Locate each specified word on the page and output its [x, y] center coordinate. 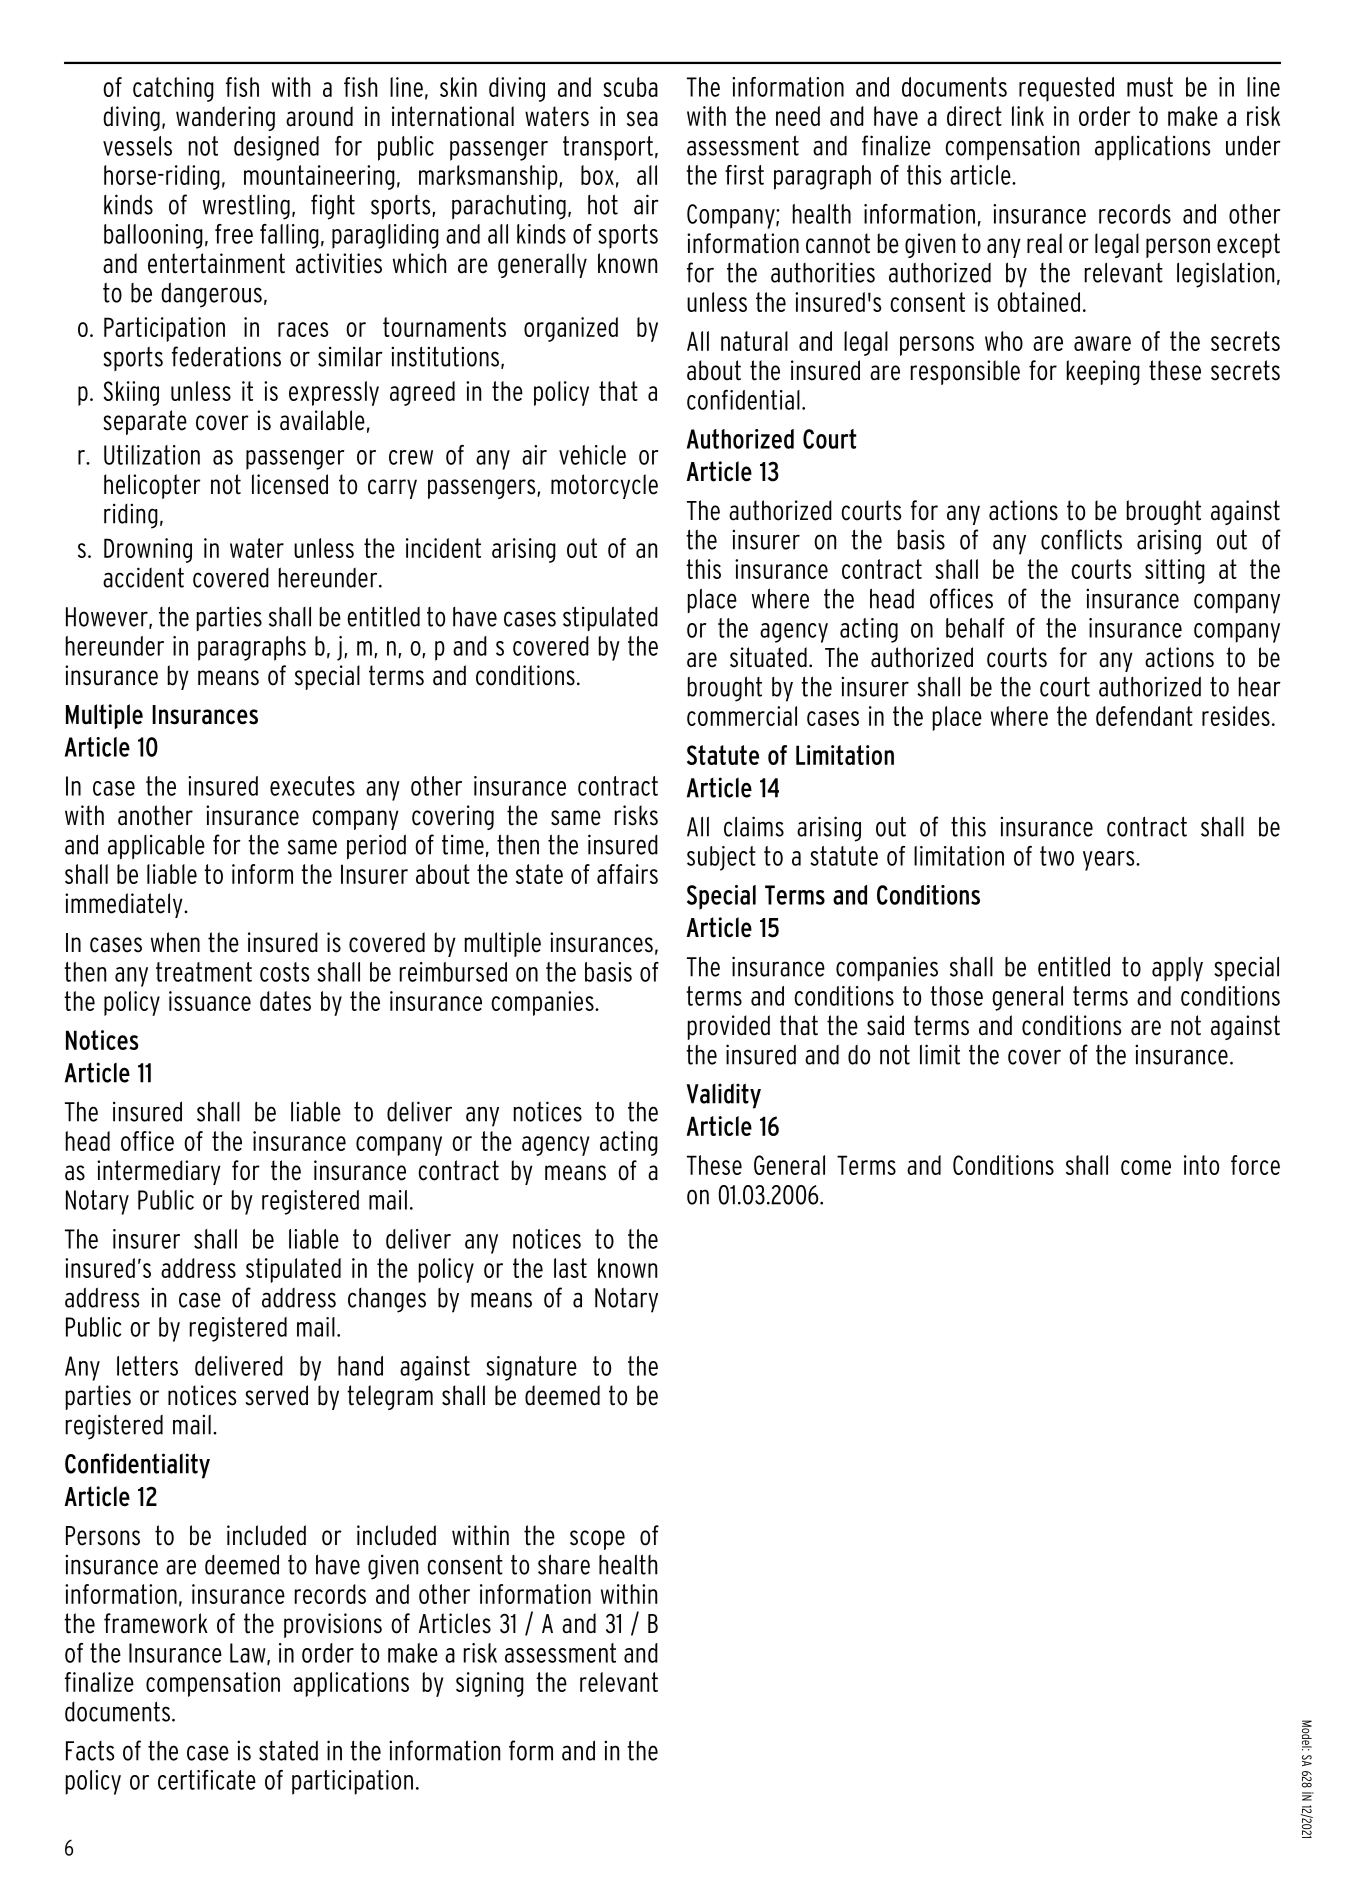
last [570, 1268]
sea [642, 119]
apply [1177, 969]
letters [147, 1366]
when [175, 942]
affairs [627, 874]
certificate [207, 1780]
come [1146, 1167]
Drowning [148, 550]
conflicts [1081, 539]
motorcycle [604, 486]
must [1150, 87]
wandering [225, 118]
